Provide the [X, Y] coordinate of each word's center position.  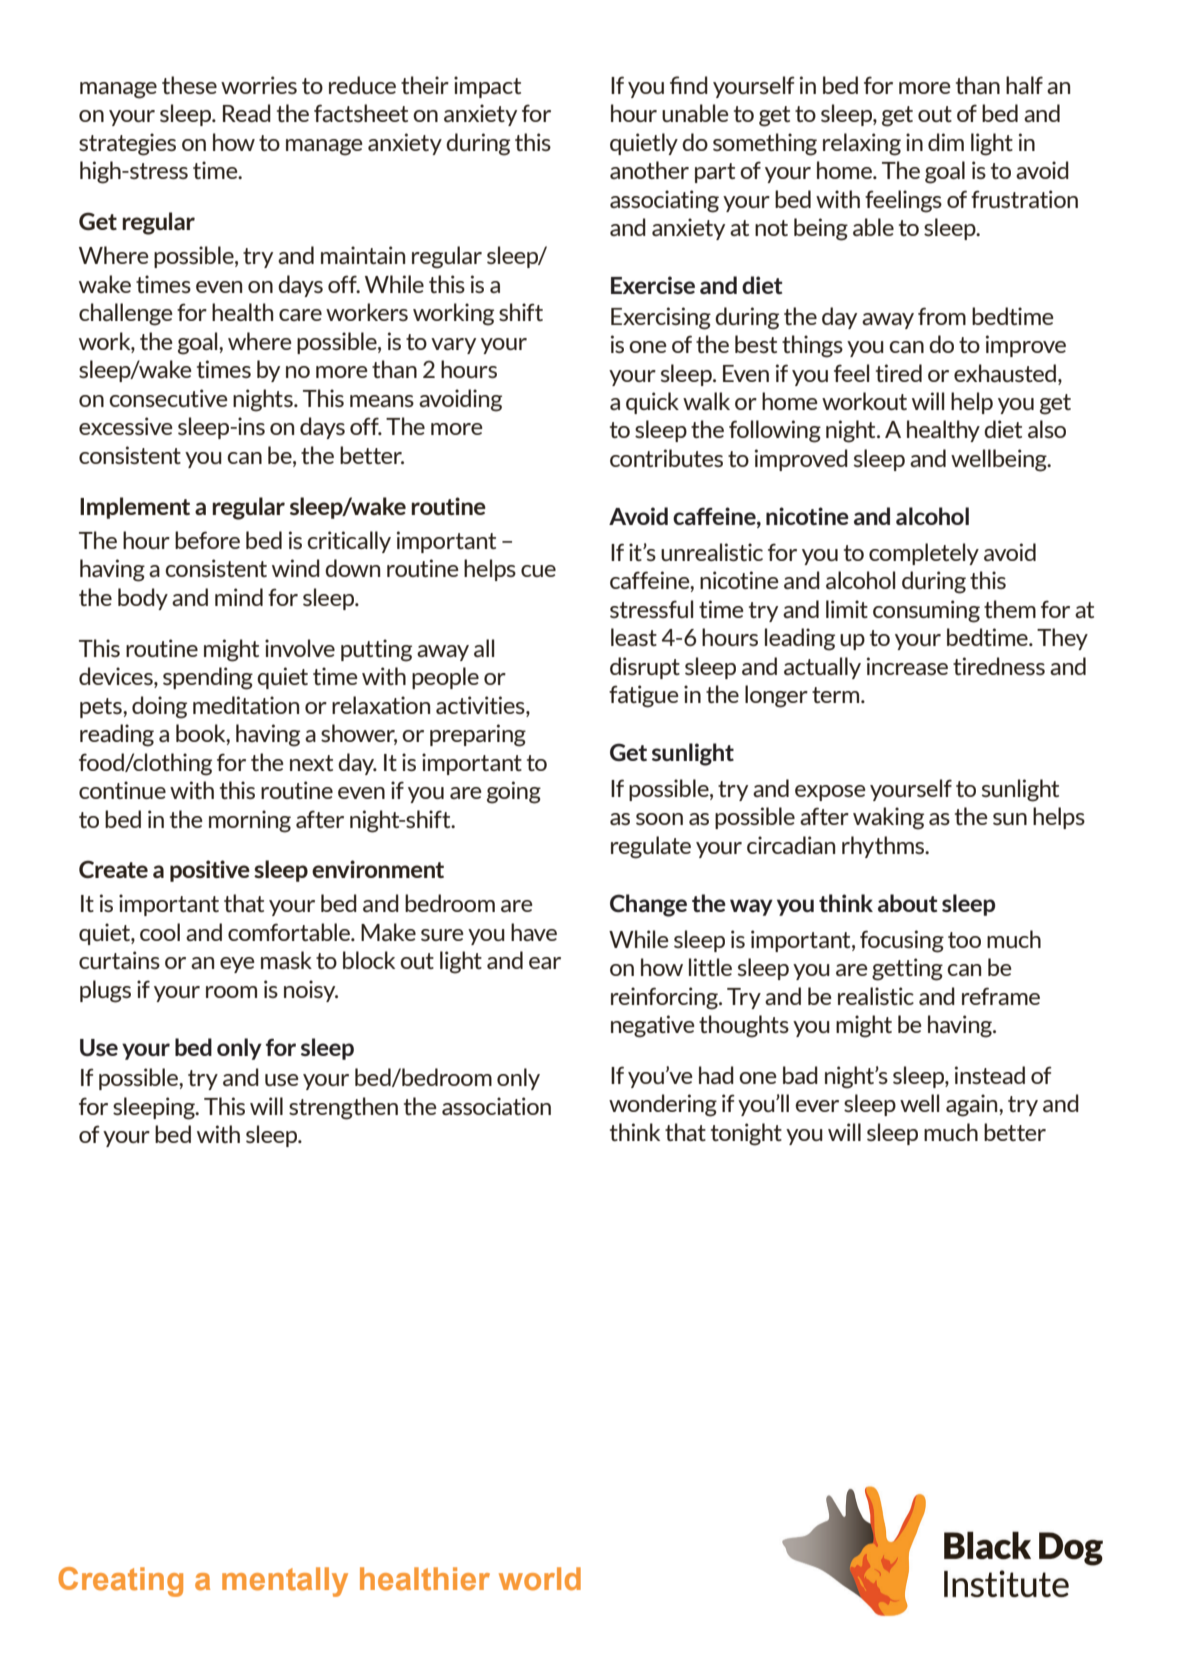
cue [538, 571]
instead [990, 1075]
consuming [926, 611]
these [189, 85]
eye [237, 965]
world [540, 1579]
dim [946, 142]
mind [239, 597]
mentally [285, 1582]
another [649, 170]
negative [653, 1026]
